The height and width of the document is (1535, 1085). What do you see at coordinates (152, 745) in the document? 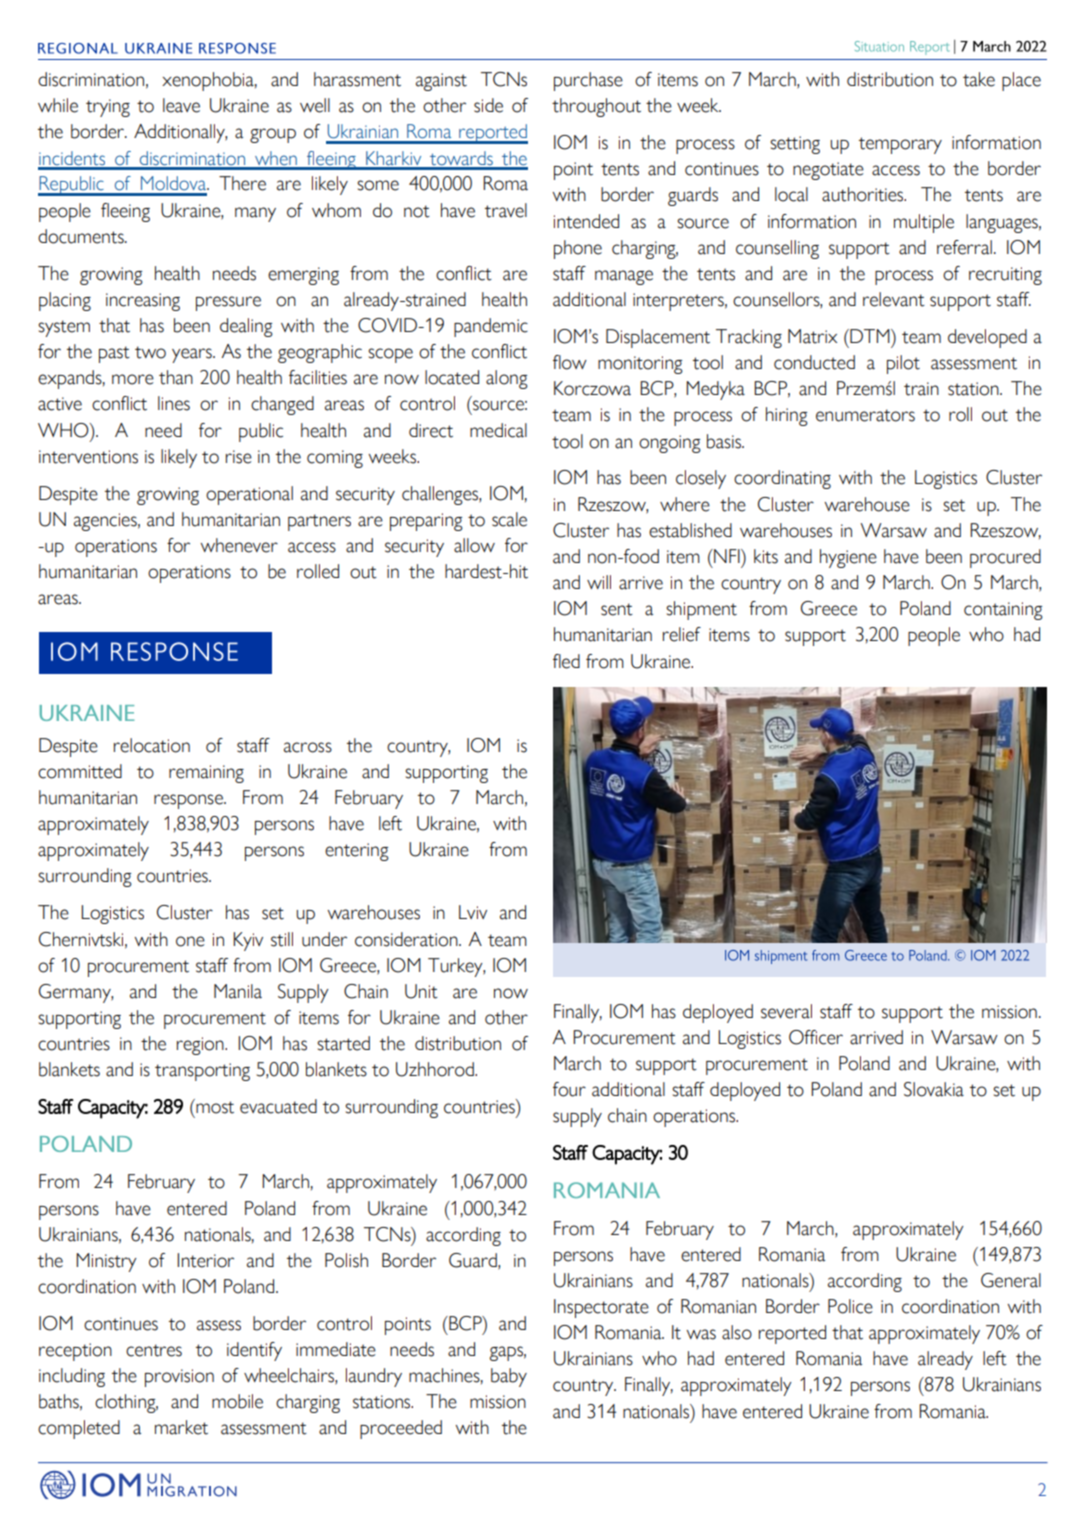
I see `relocation` at bounding box center [152, 745].
